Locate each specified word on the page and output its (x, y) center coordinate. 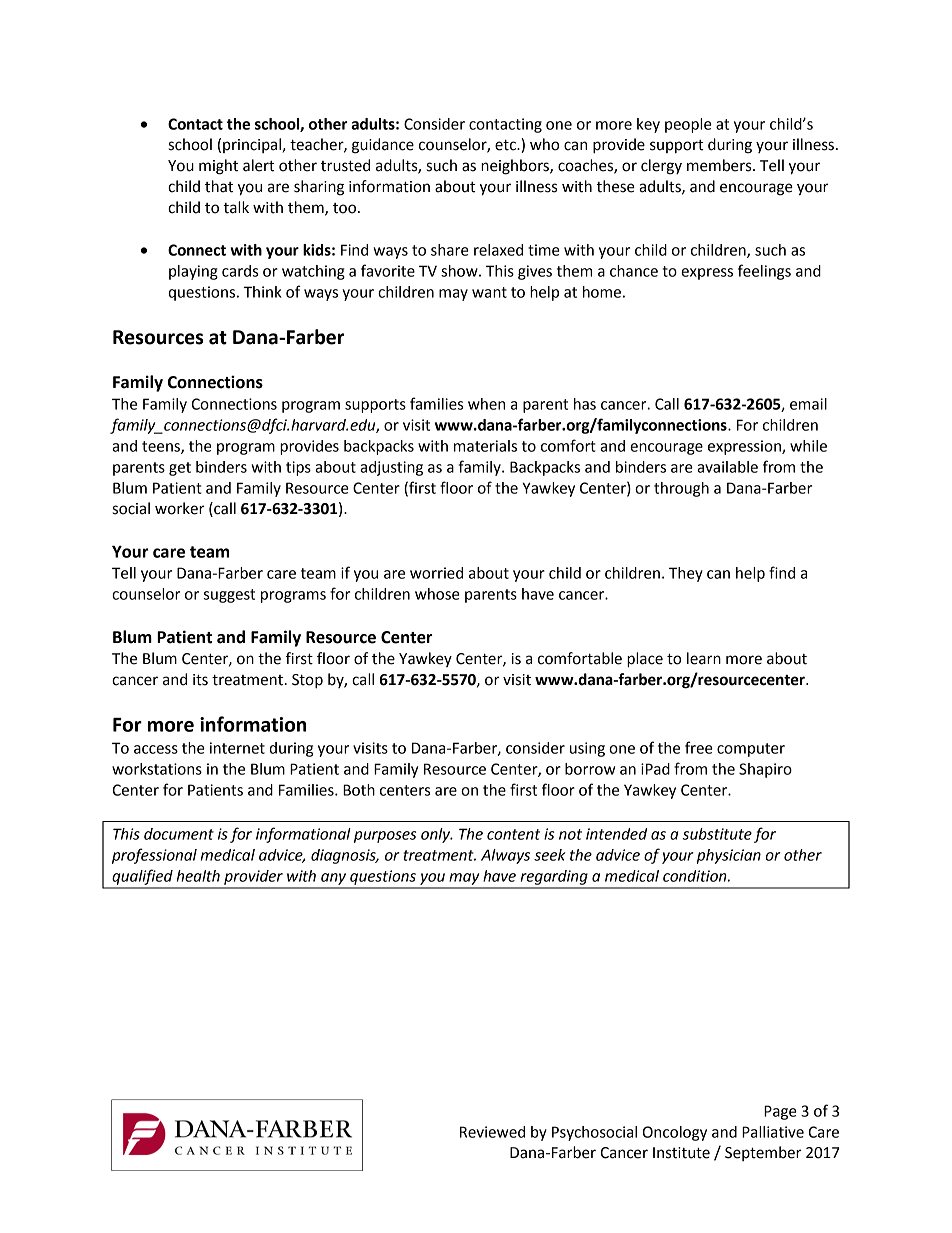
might (218, 167)
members (720, 165)
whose (437, 594)
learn (704, 658)
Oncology (675, 1133)
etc (506, 145)
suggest (229, 596)
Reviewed (492, 1132)
